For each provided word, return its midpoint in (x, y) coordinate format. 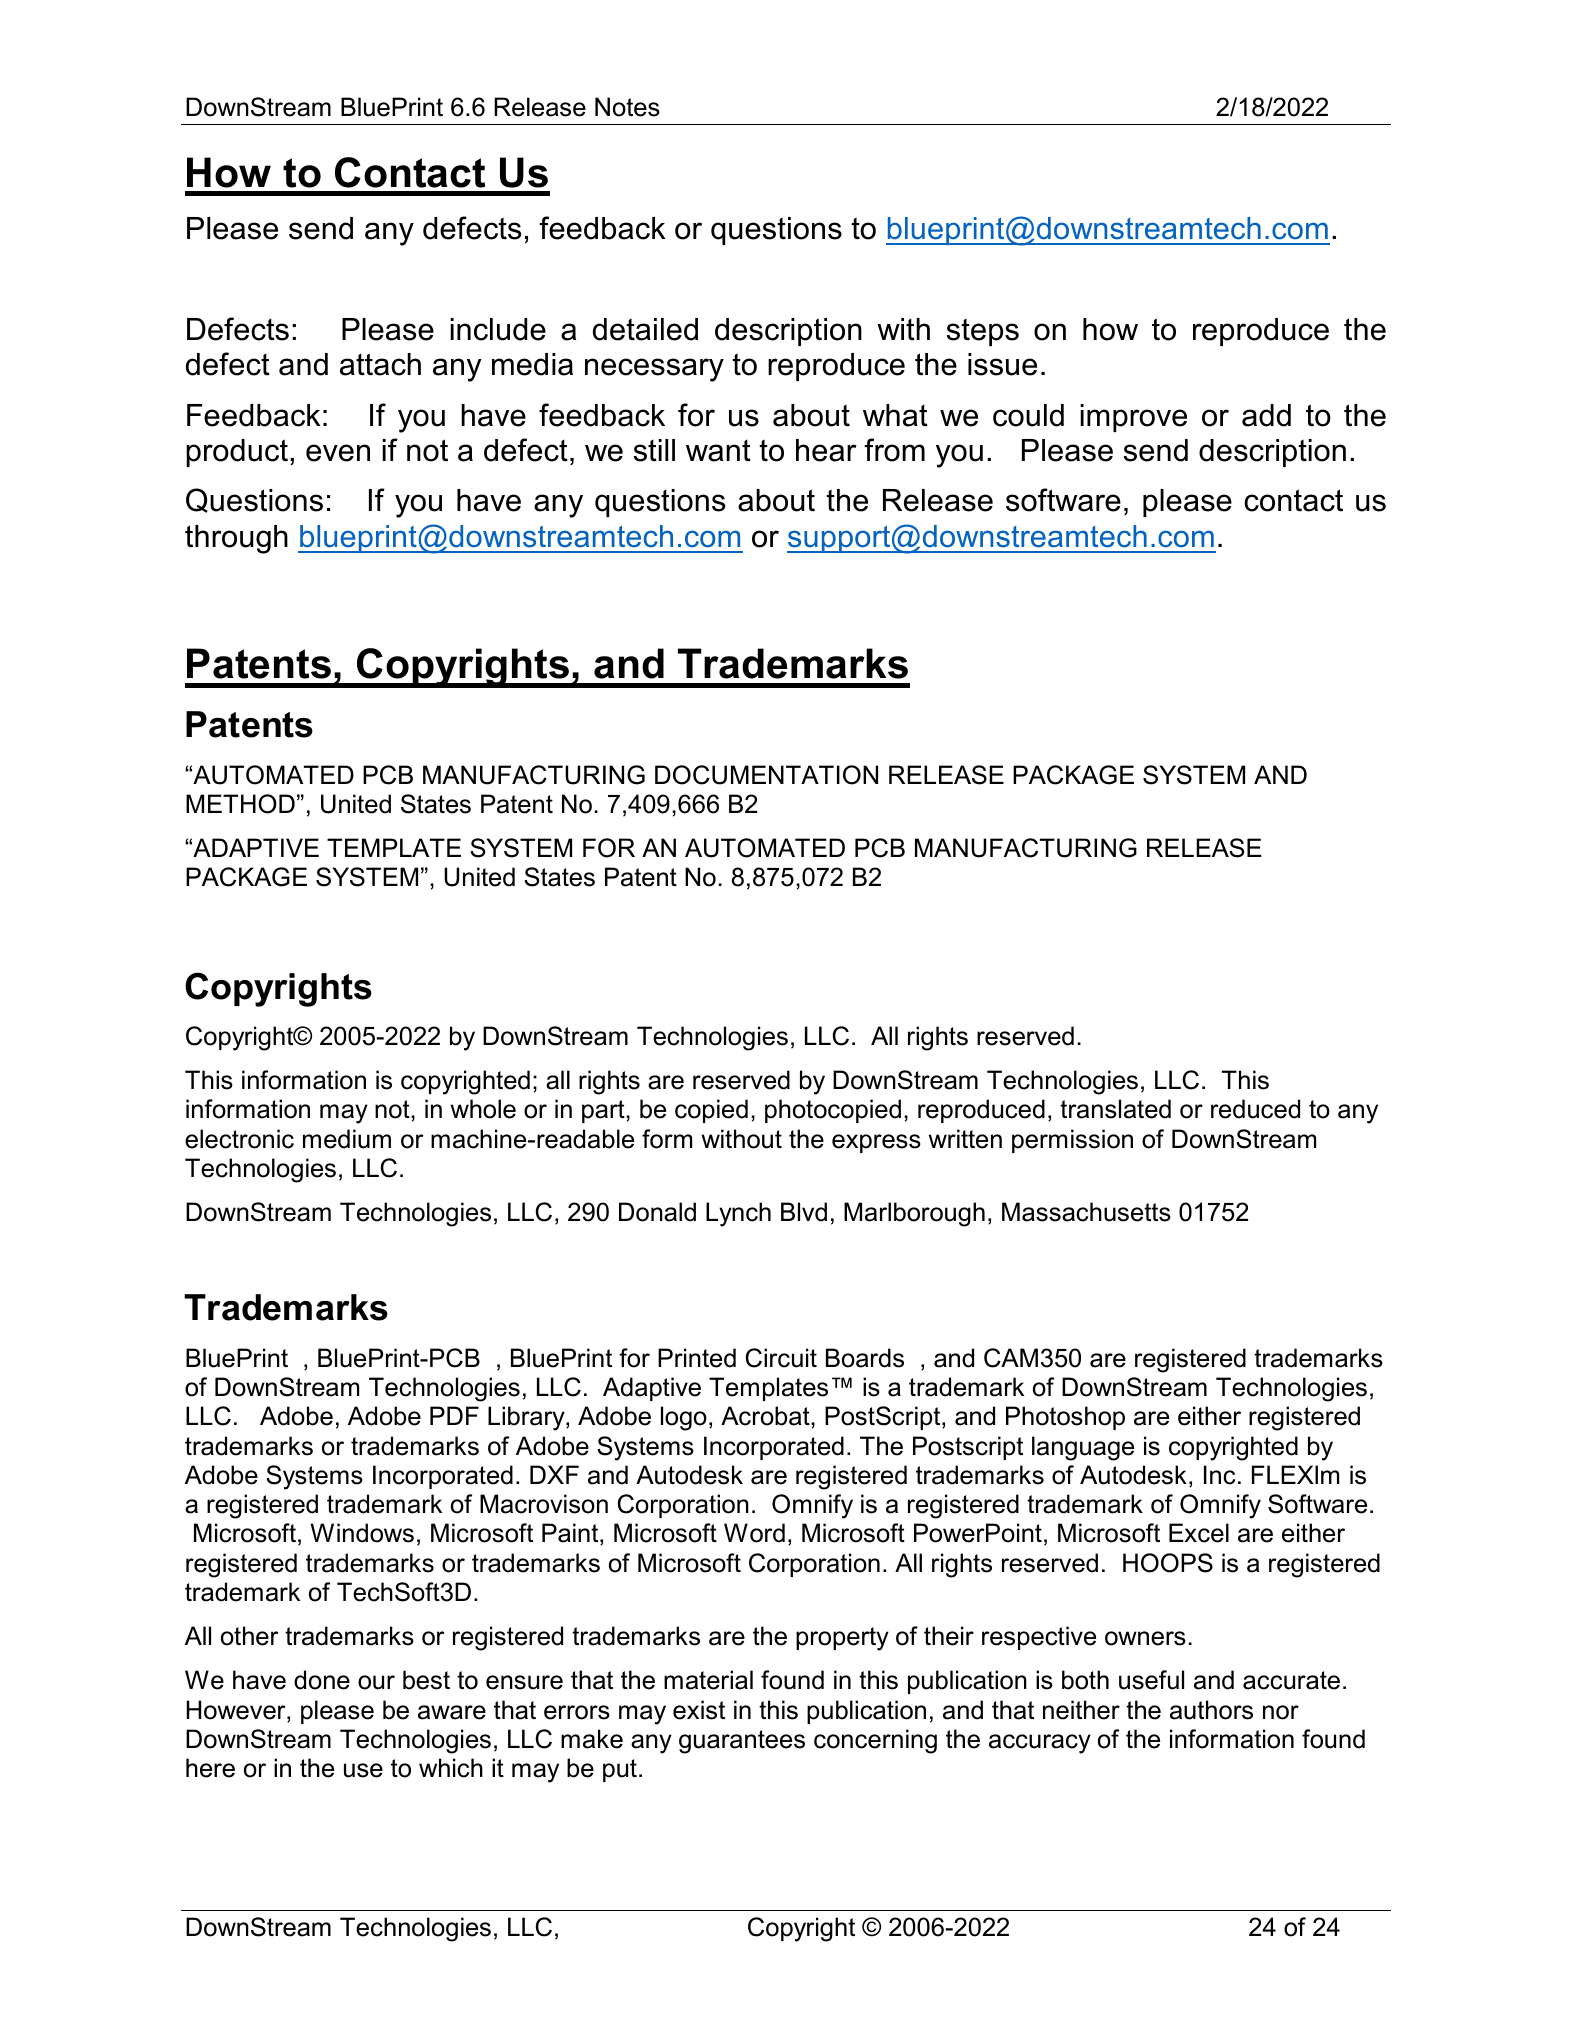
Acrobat (766, 1416)
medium (347, 1139)
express (876, 1143)
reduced (1255, 1109)
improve (1133, 418)
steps (983, 332)
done (322, 1680)
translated (1115, 1109)
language (1083, 1448)
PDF (454, 1415)
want (718, 451)
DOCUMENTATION (766, 775)
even (338, 453)
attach (380, 364)
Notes (627, 107)
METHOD (240, 804)
